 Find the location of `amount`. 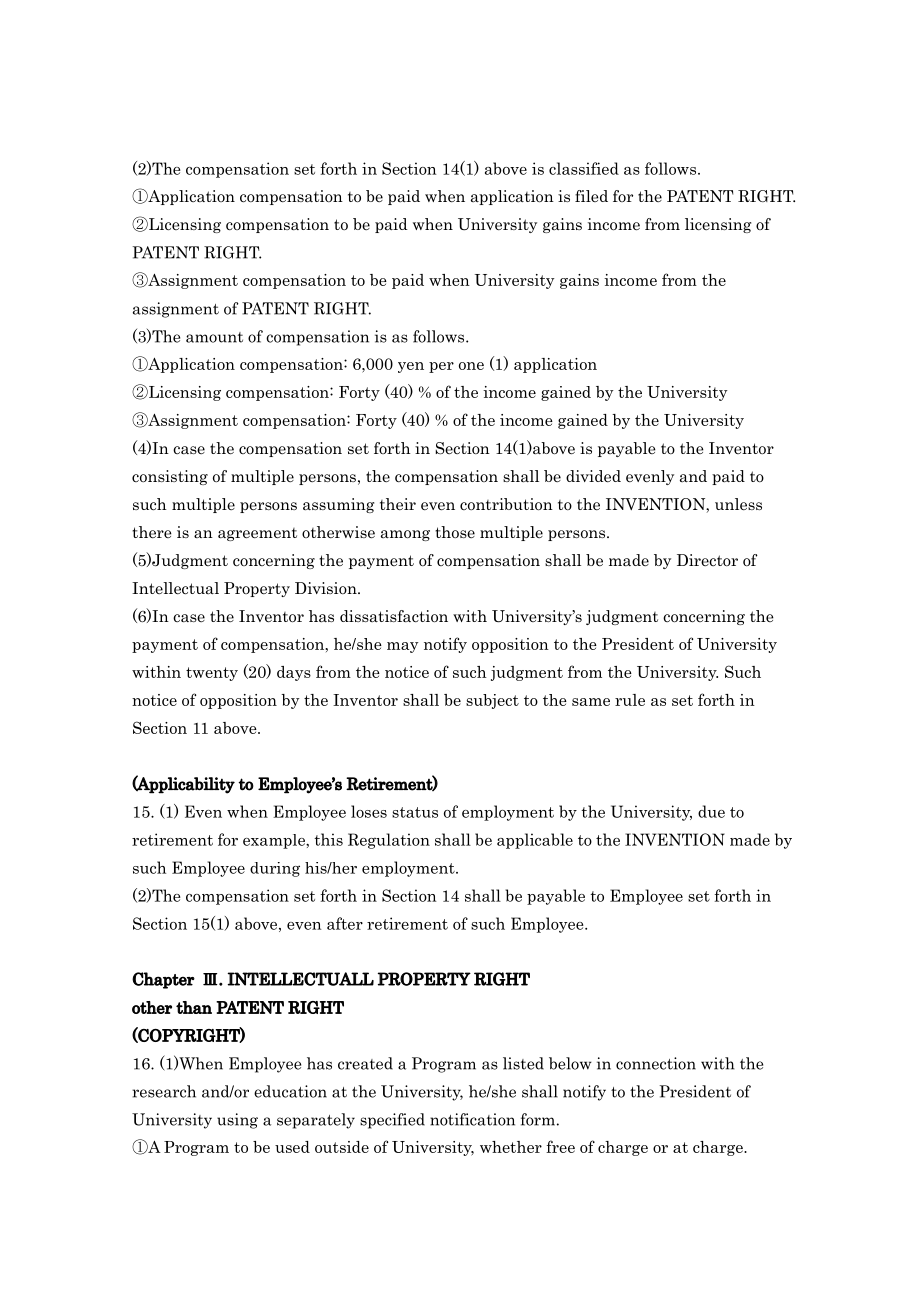

amount is located at coordinates (214, 337).
